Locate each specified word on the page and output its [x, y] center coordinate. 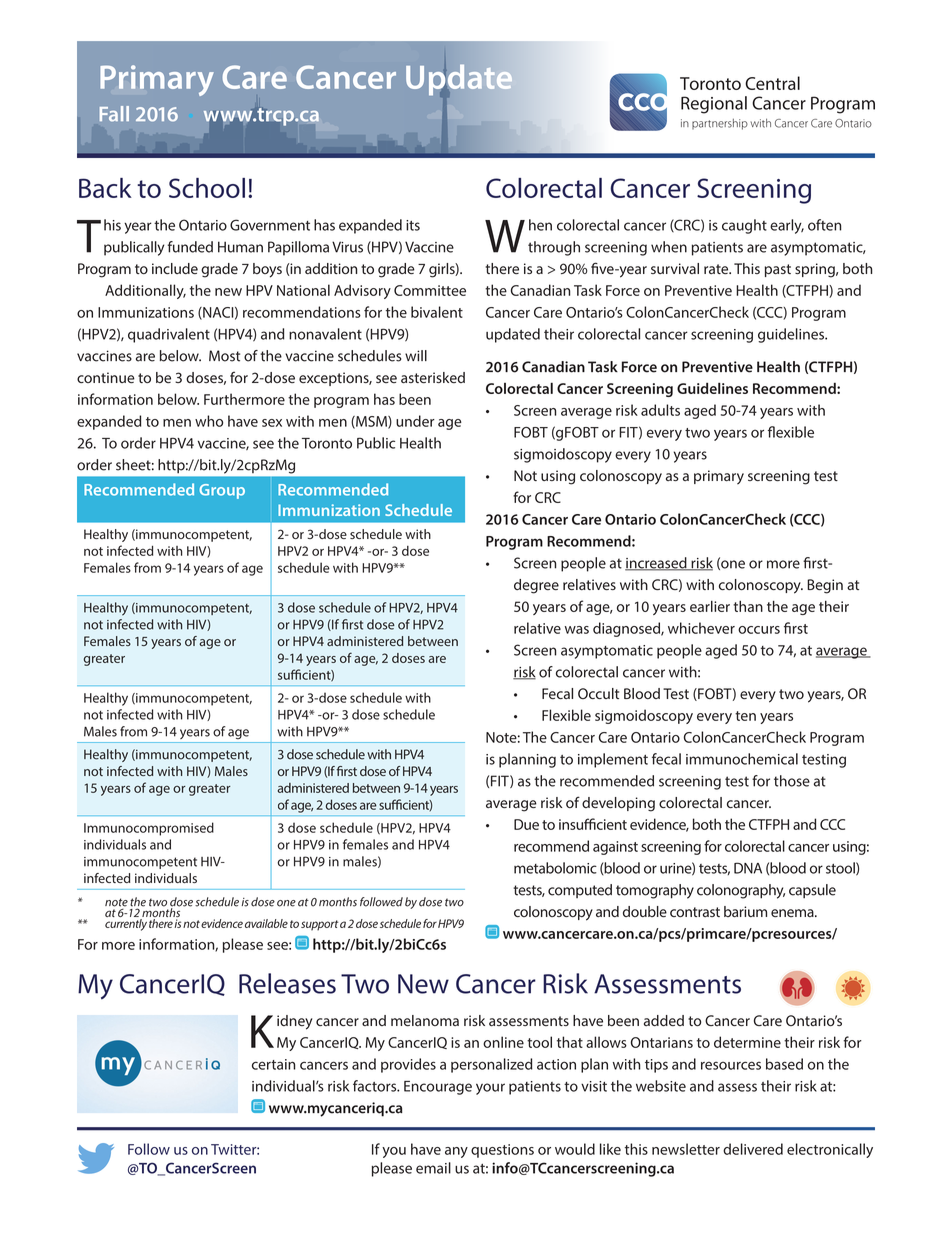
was [577, 630]
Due [526, 824]
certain [274, 1064]
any [456, 1152]
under [415, 421]
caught [744, 226]
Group [222, 491]
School [207, 188]
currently [126, 925]
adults [660, 410]
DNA [748, 868]
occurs [759, 630]
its [413, 225]
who [209, 421]
